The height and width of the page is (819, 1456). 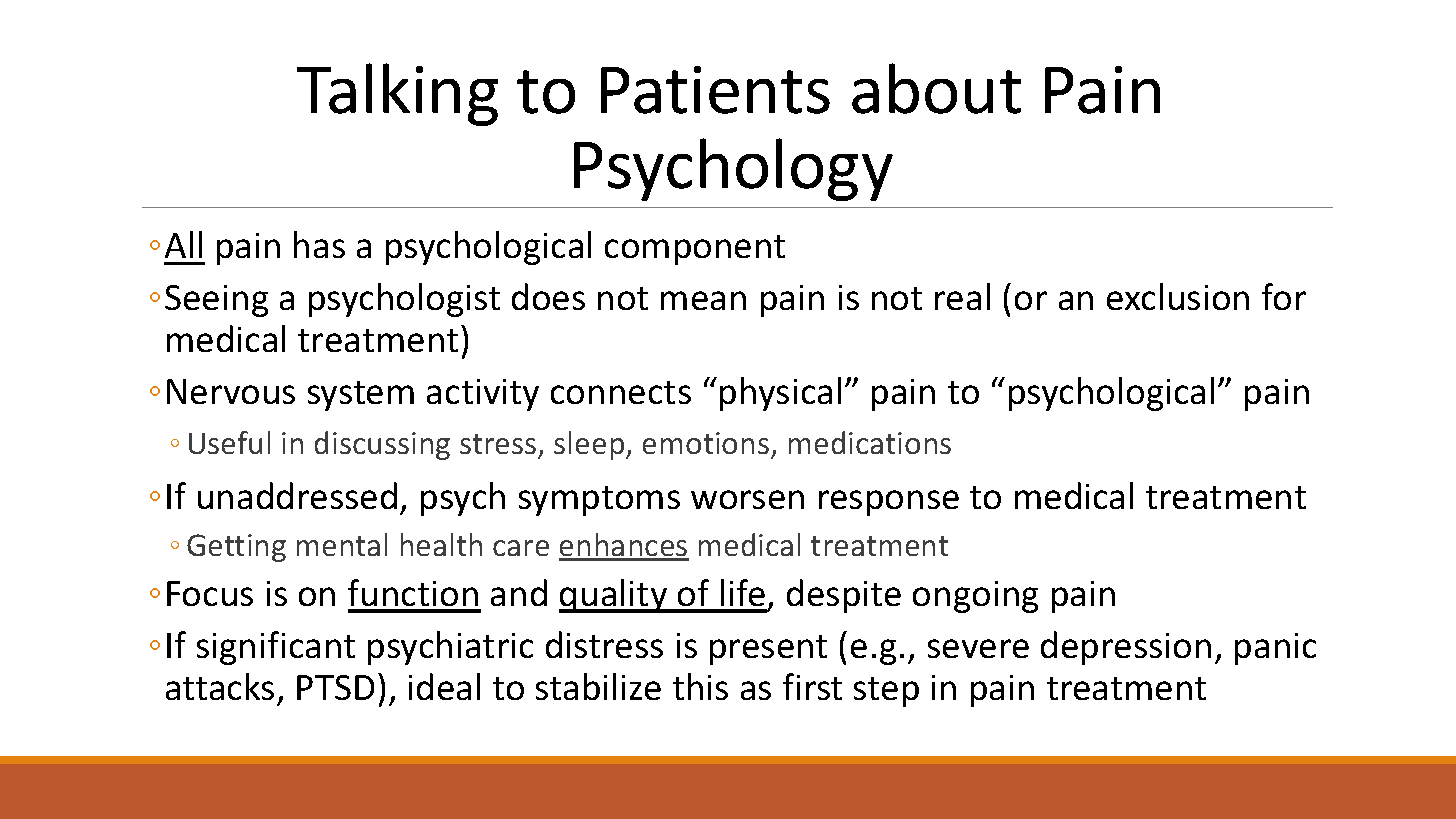 I want to click on about, so click(x=936, y=88).
